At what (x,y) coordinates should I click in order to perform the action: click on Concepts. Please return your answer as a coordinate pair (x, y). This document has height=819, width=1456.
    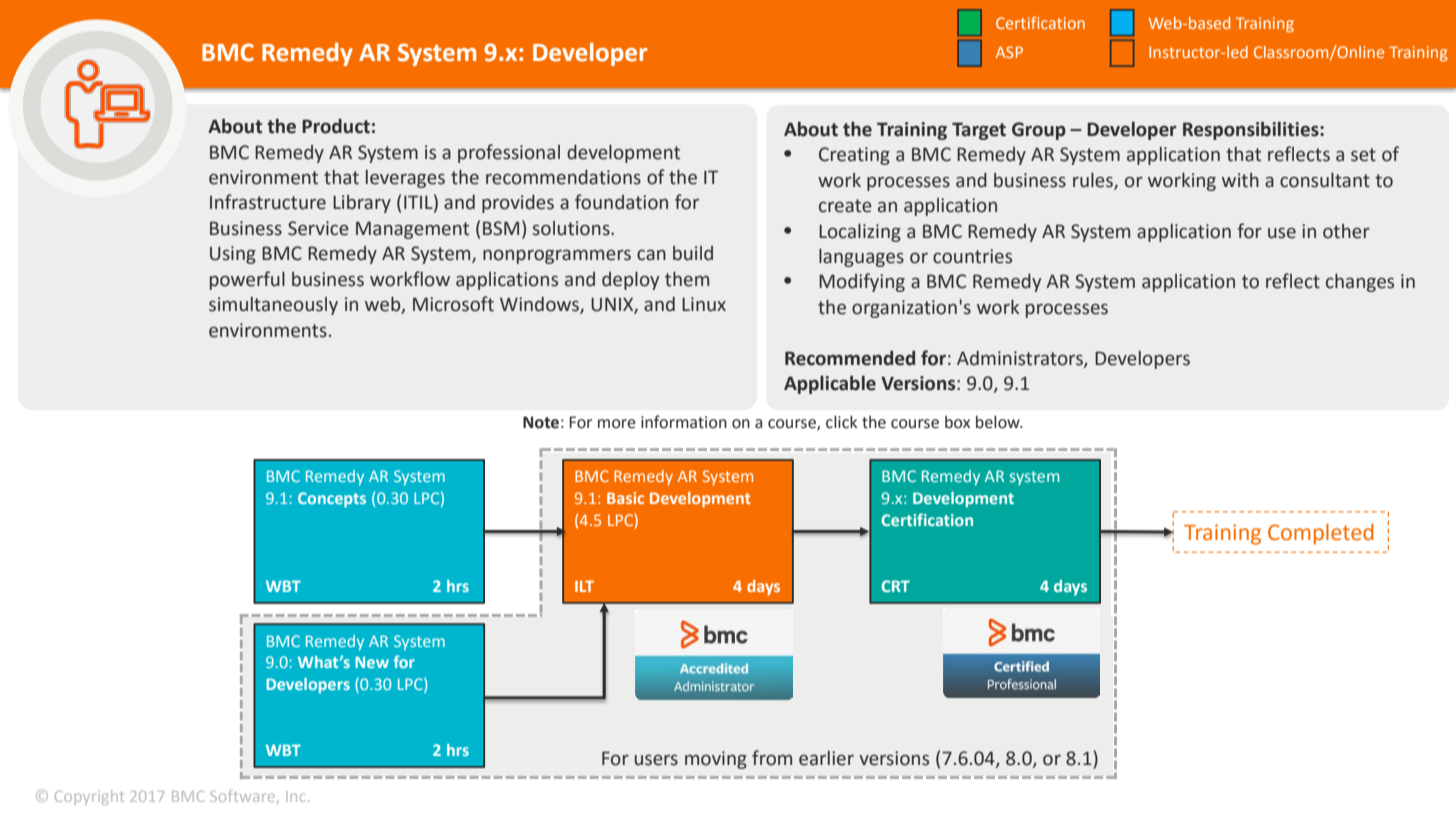
    Looking at the image, I should click on (332, 500).
